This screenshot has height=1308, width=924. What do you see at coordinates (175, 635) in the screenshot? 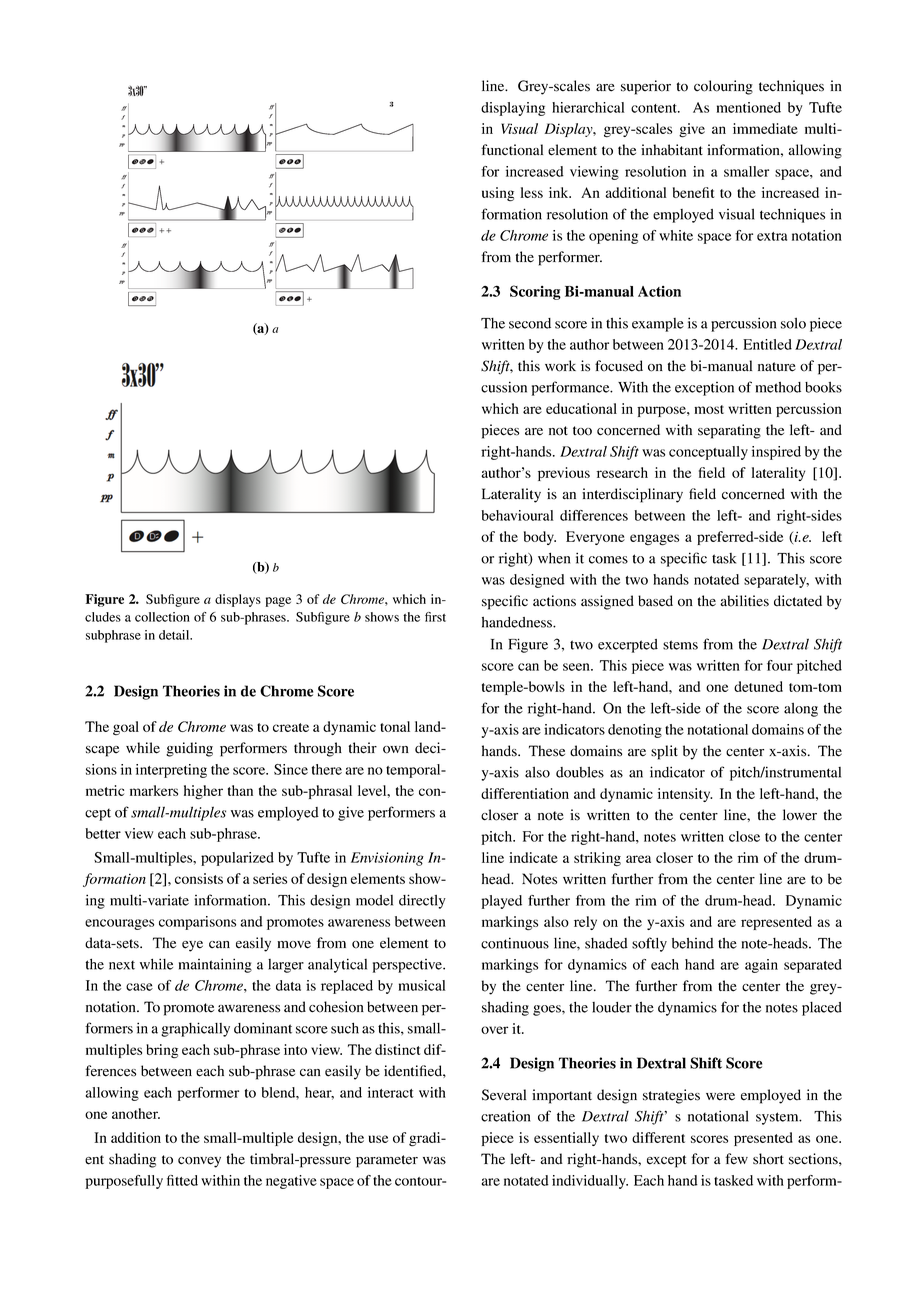
I see `detail` at bounding box center [175, 635].
